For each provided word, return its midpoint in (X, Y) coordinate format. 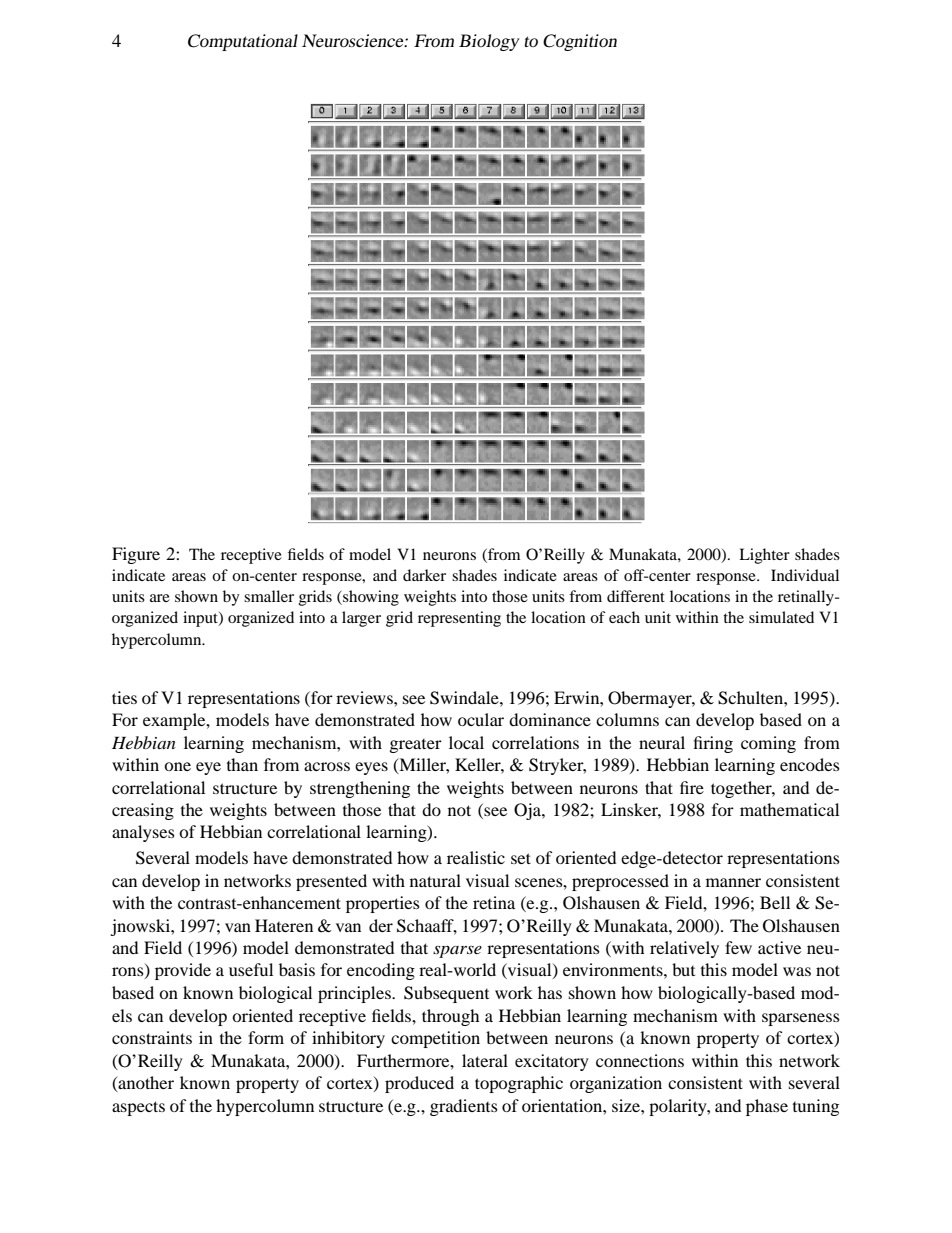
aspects (138, 1108)
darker (424, 575)
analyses (143, 833)
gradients (464, 1107)
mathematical (789, 809)
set (521, 858)
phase (767, 1107)
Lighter (764, 556)
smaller (269, 596)
